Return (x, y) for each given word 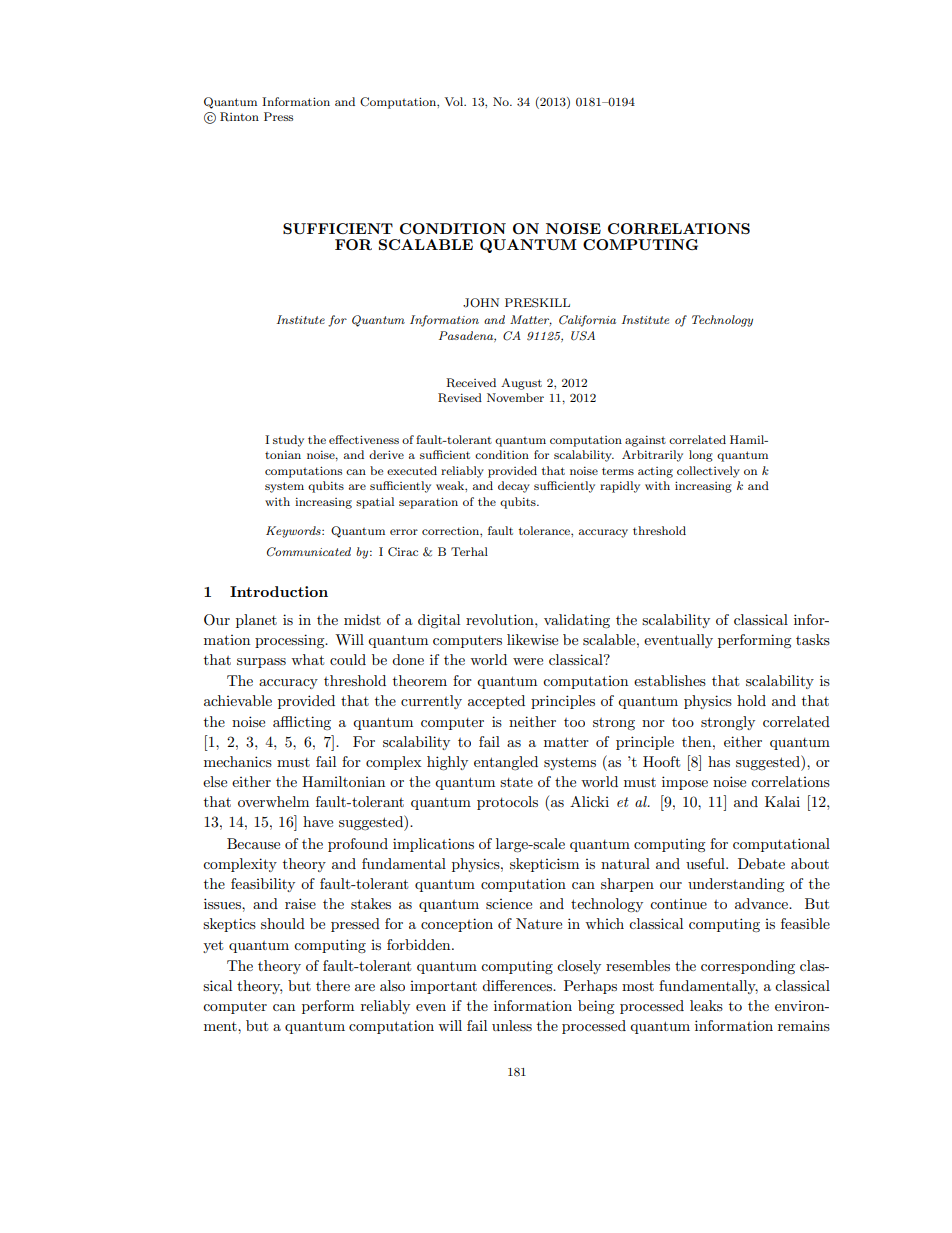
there (333, 985)
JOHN (481, 303)
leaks (706, 1005)
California (587, 321)
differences (518, 985)
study (288, 441)
